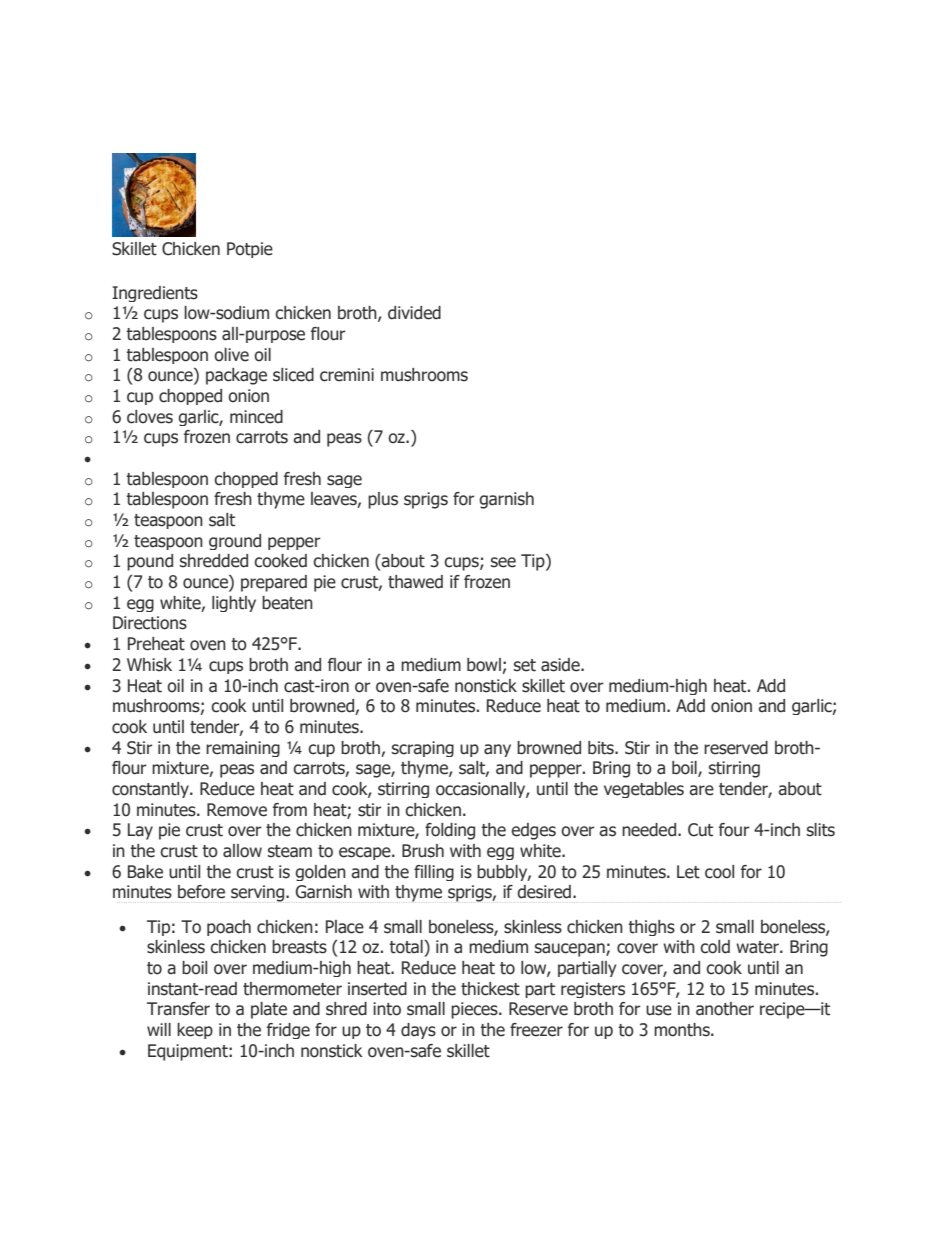 The height and width of the screenshot is (1233, 952). Describe the element at coordinates (256, 417) in the screenshot. I see `minced` at that location.
